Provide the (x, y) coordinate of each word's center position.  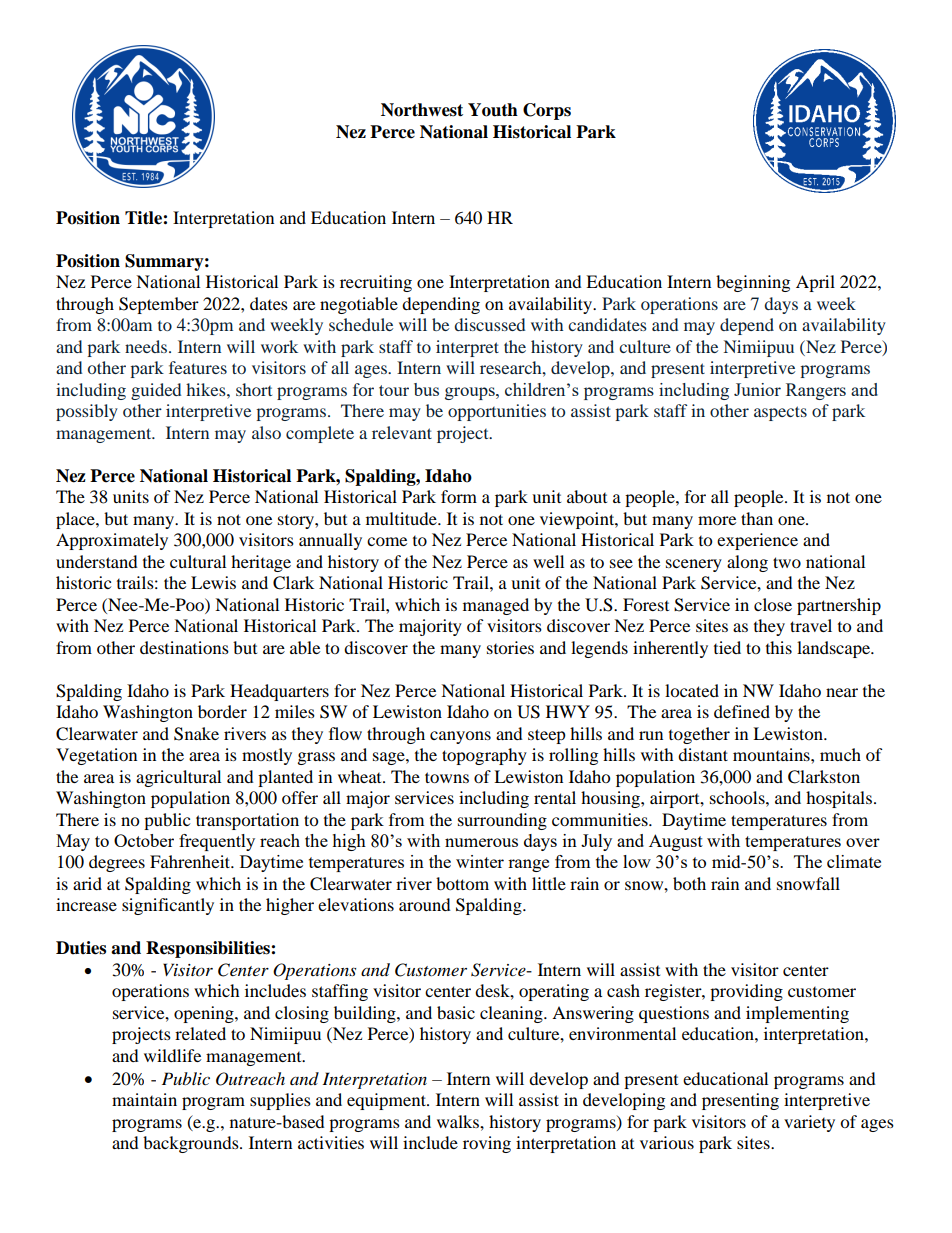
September (159, 305)
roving (487, 1144)
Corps (547, 111)
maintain (144, 1099)
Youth (493, 110)
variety (809, 1123)
